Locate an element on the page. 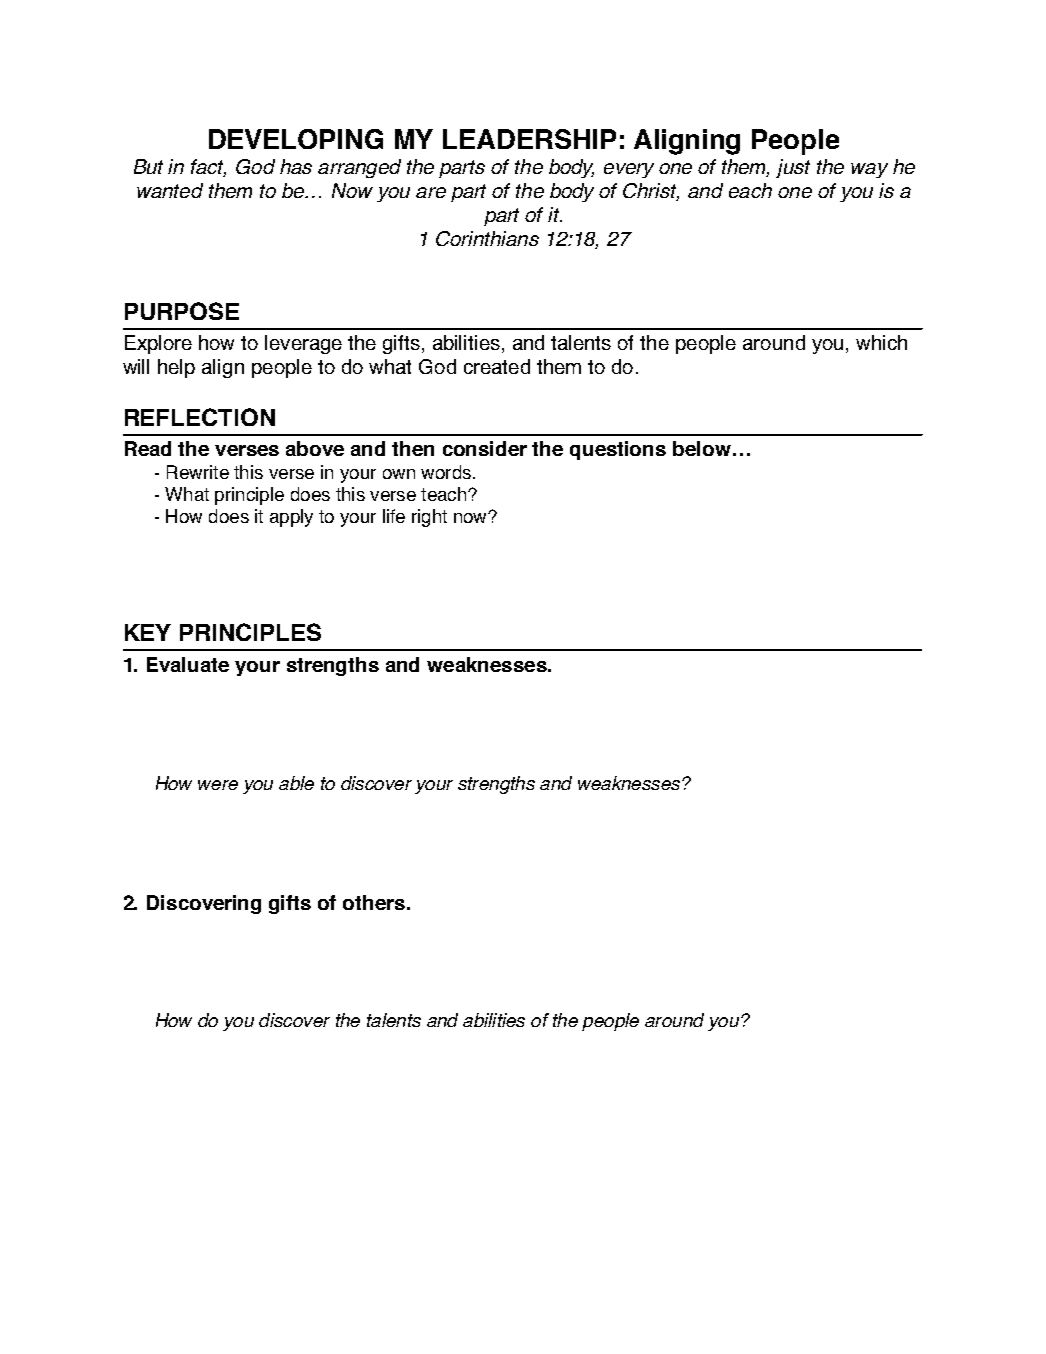  right is located at coordinates (429, 518).
